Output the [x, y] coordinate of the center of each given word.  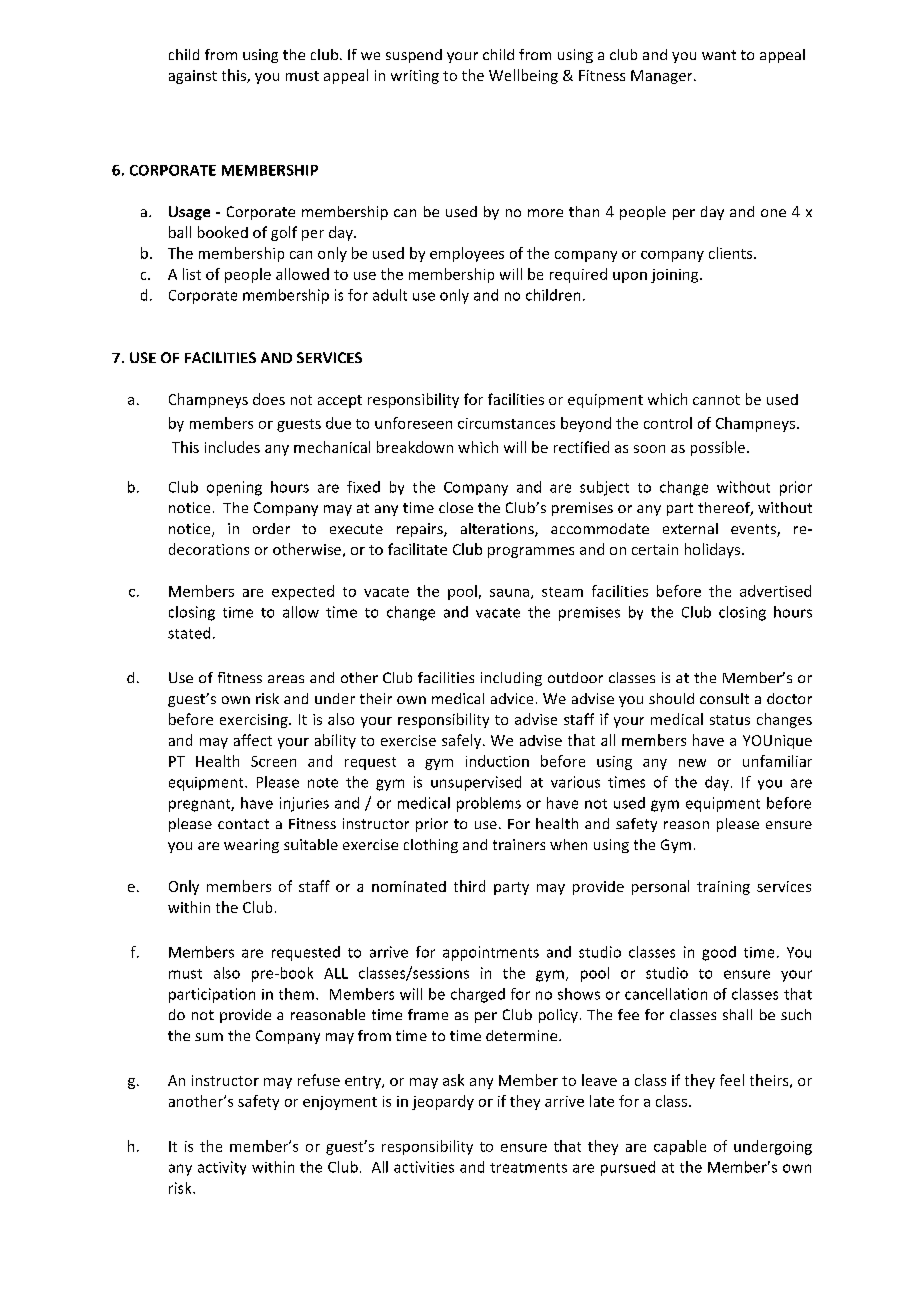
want [719, 55]
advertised [775, 591]
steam [562, 592]
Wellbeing [523, 76]
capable [680, 1147]
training [723, 888]
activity [222, 1168]
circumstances [506, 423]
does [269, 399]
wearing [251, 846]
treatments [528, 1168]
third [469, 886]
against [193, 77]
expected [303, 592]
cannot [716, 400]
